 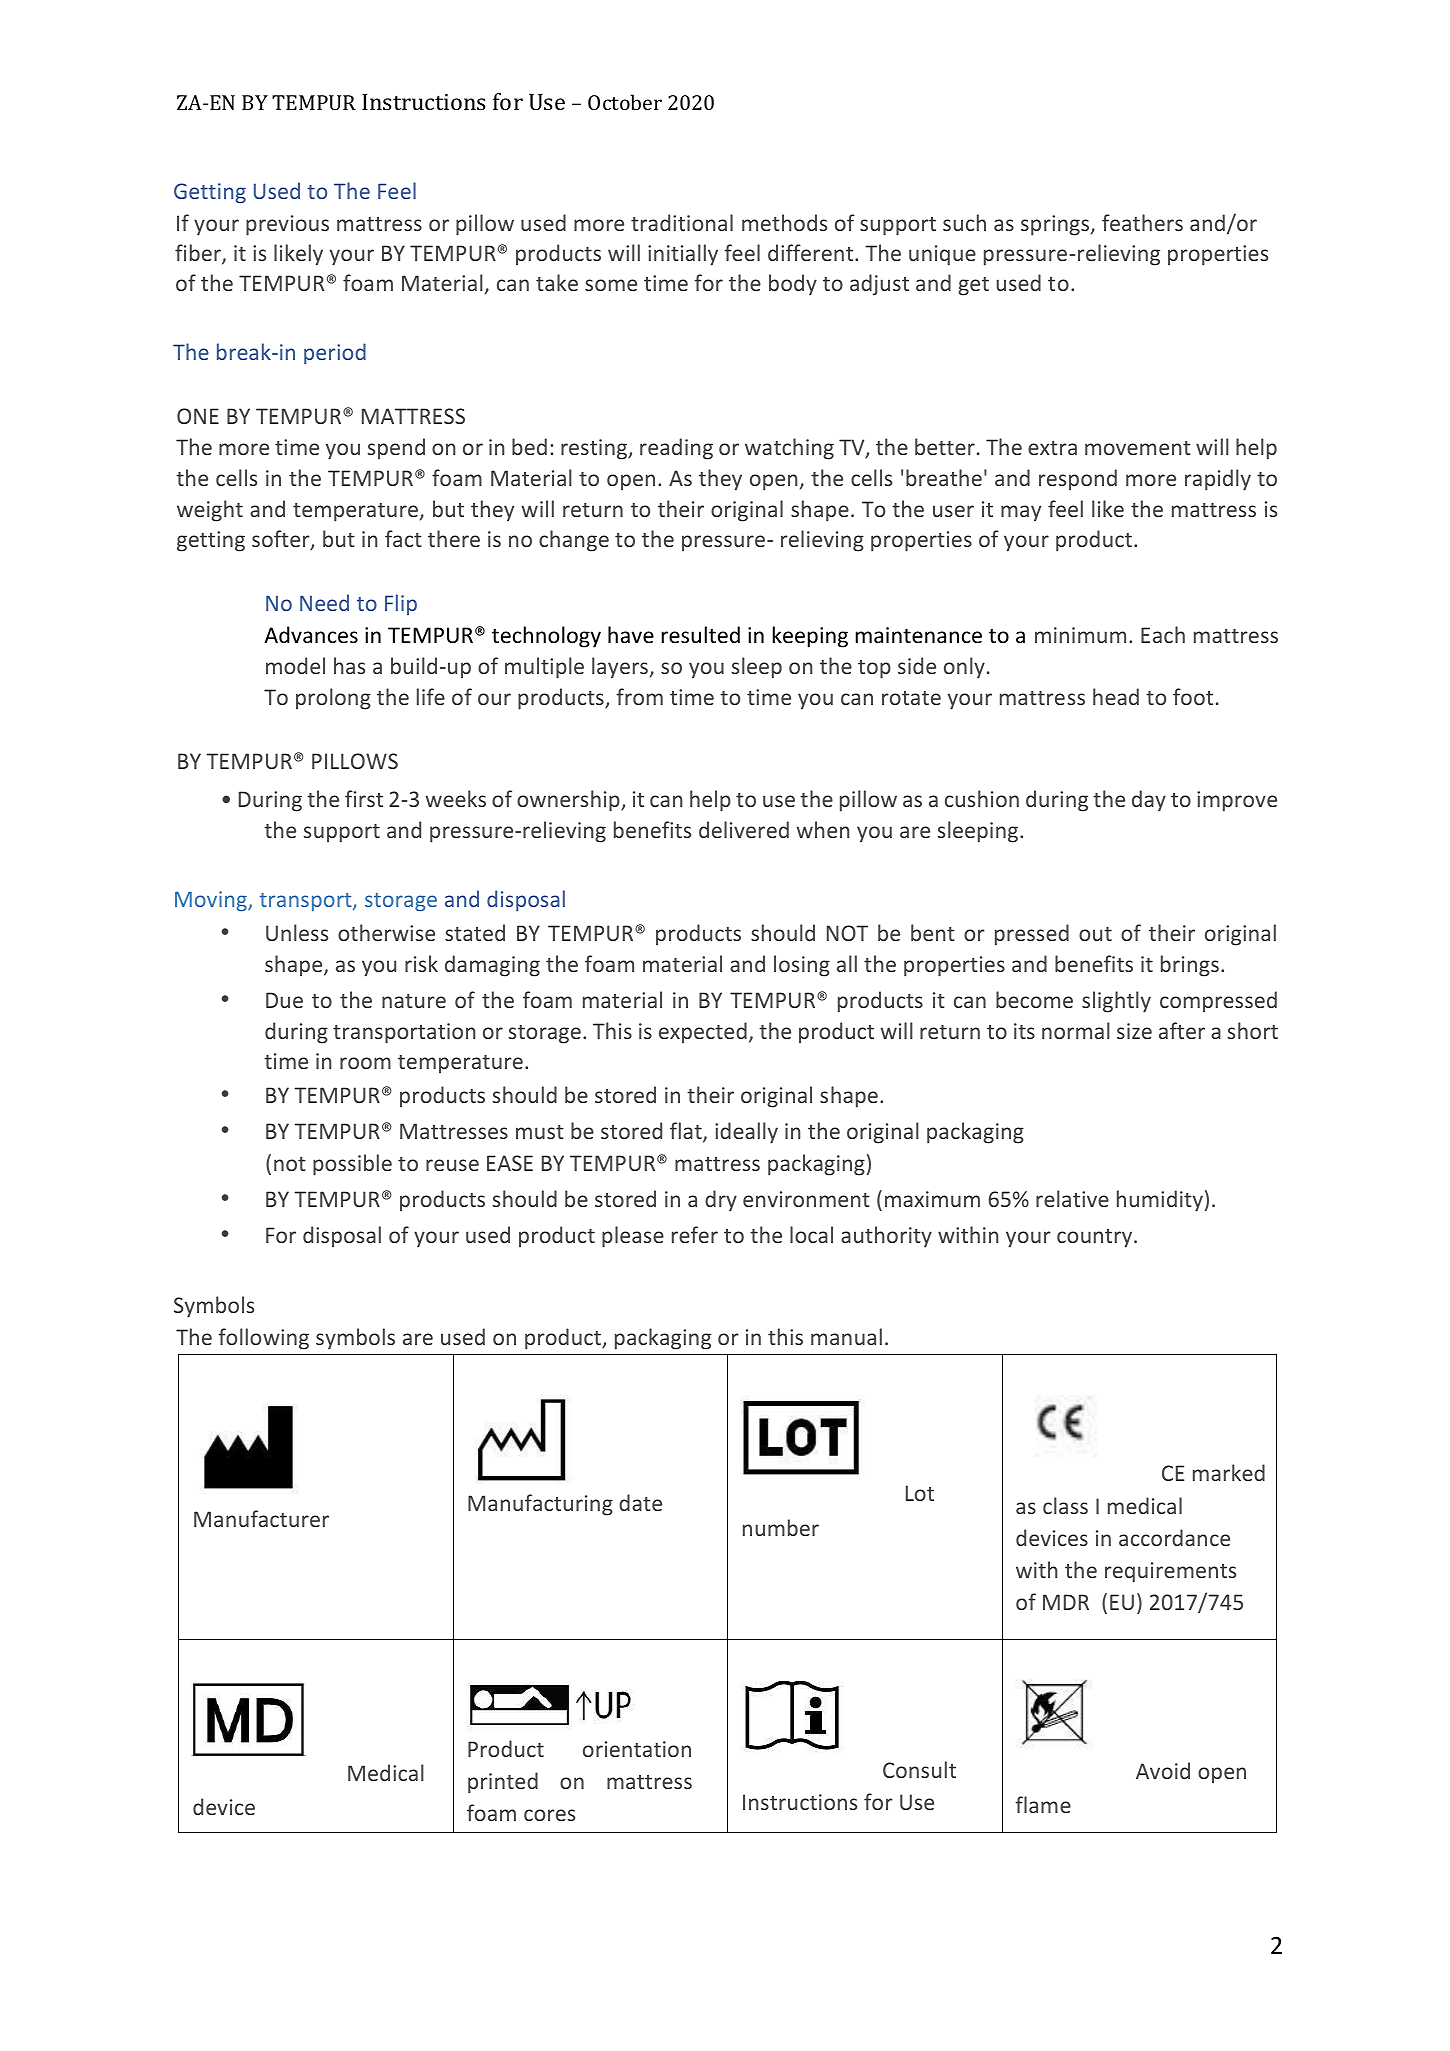 What do you see at coordinates (682, 222) in the image?
I see `traditional` at bounding box center [682, 222].
